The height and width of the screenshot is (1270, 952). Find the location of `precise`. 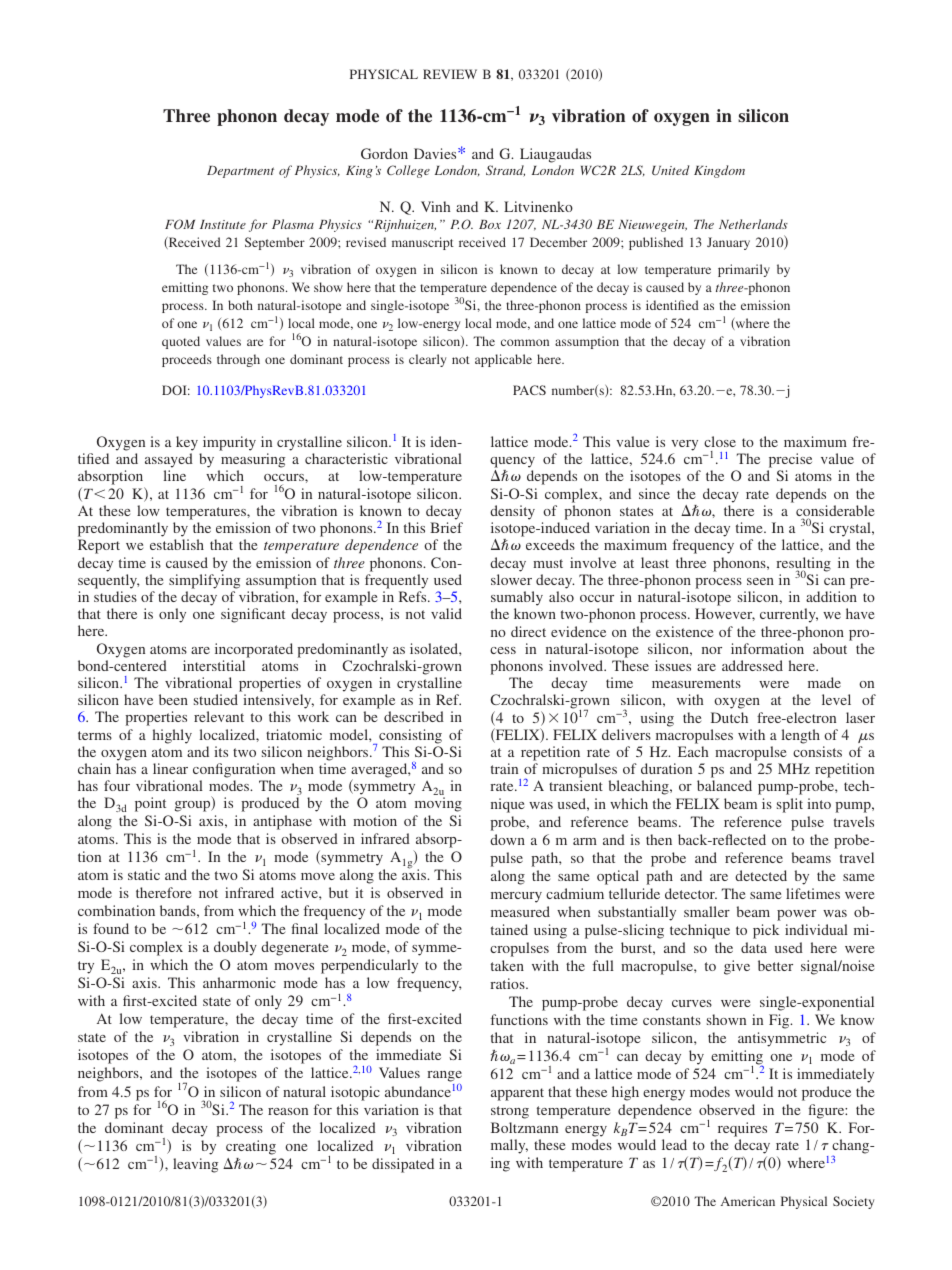

precise is located at coordinates (790, 460).
